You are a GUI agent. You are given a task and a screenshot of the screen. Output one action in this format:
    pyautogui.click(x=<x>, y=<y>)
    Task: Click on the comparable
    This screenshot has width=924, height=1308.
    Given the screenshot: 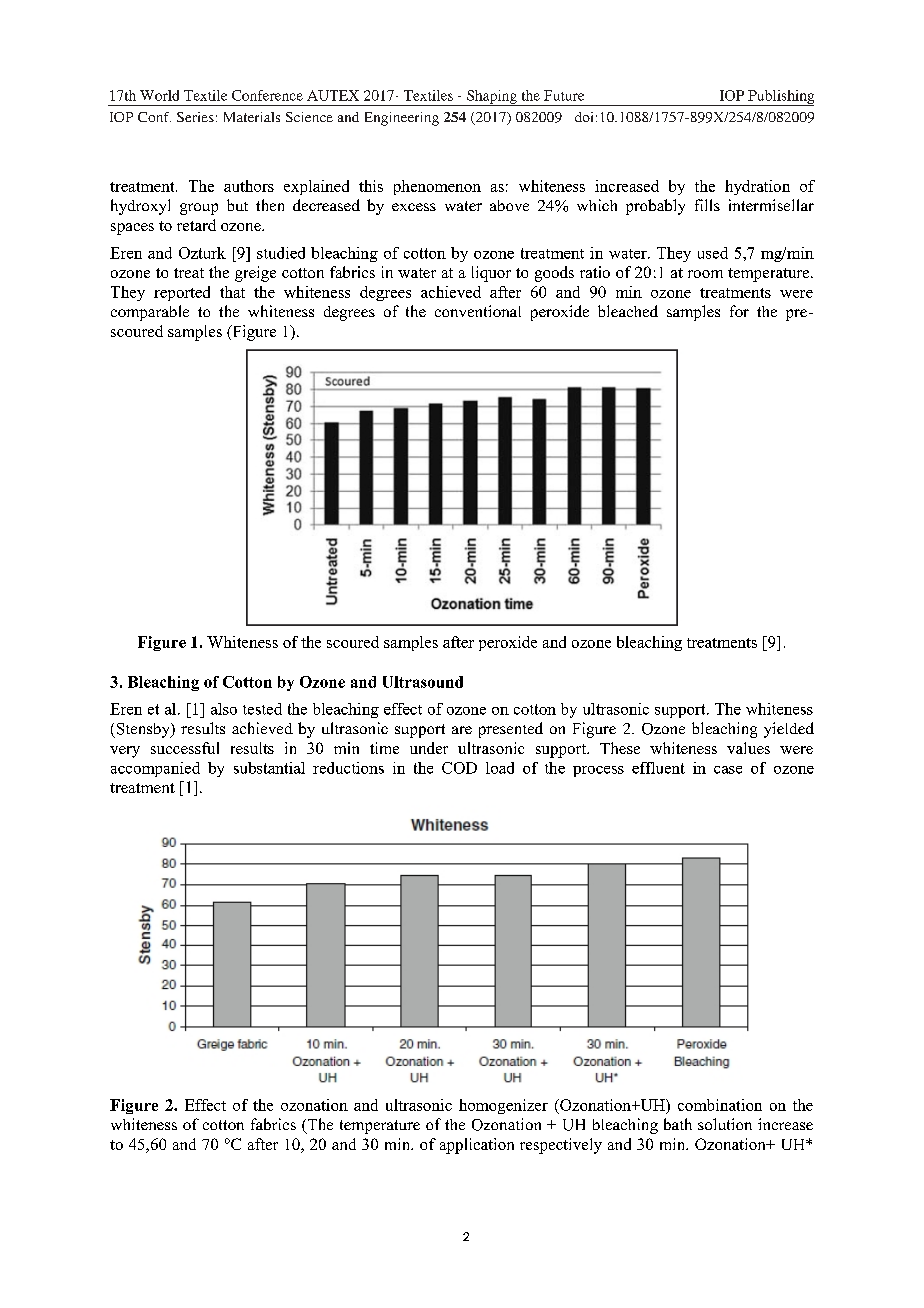 What is the action you would take?
    pyautogui.click(x=150, y=313)
